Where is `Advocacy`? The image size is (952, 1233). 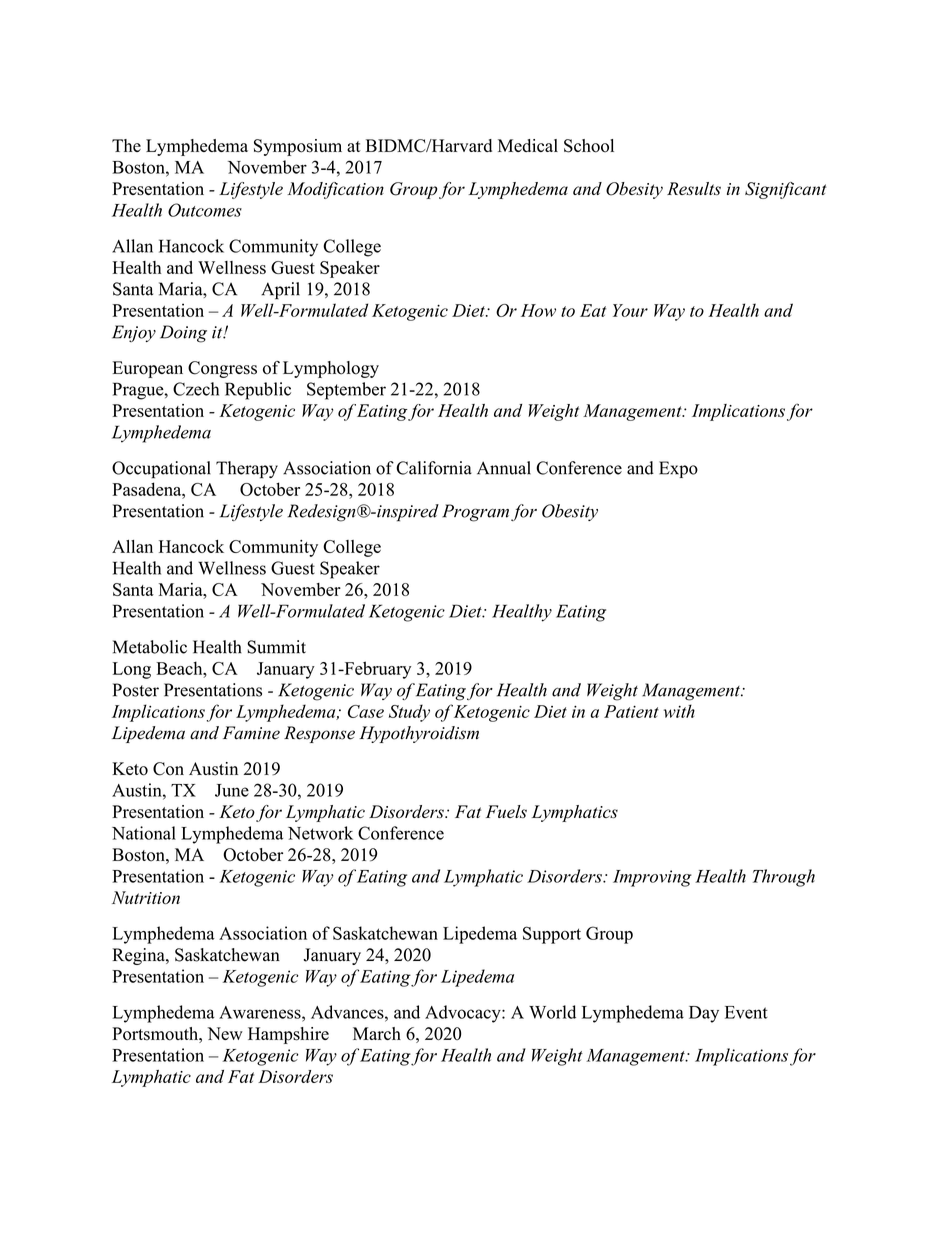 Advocacy is located at coordinates (464, 1014).
